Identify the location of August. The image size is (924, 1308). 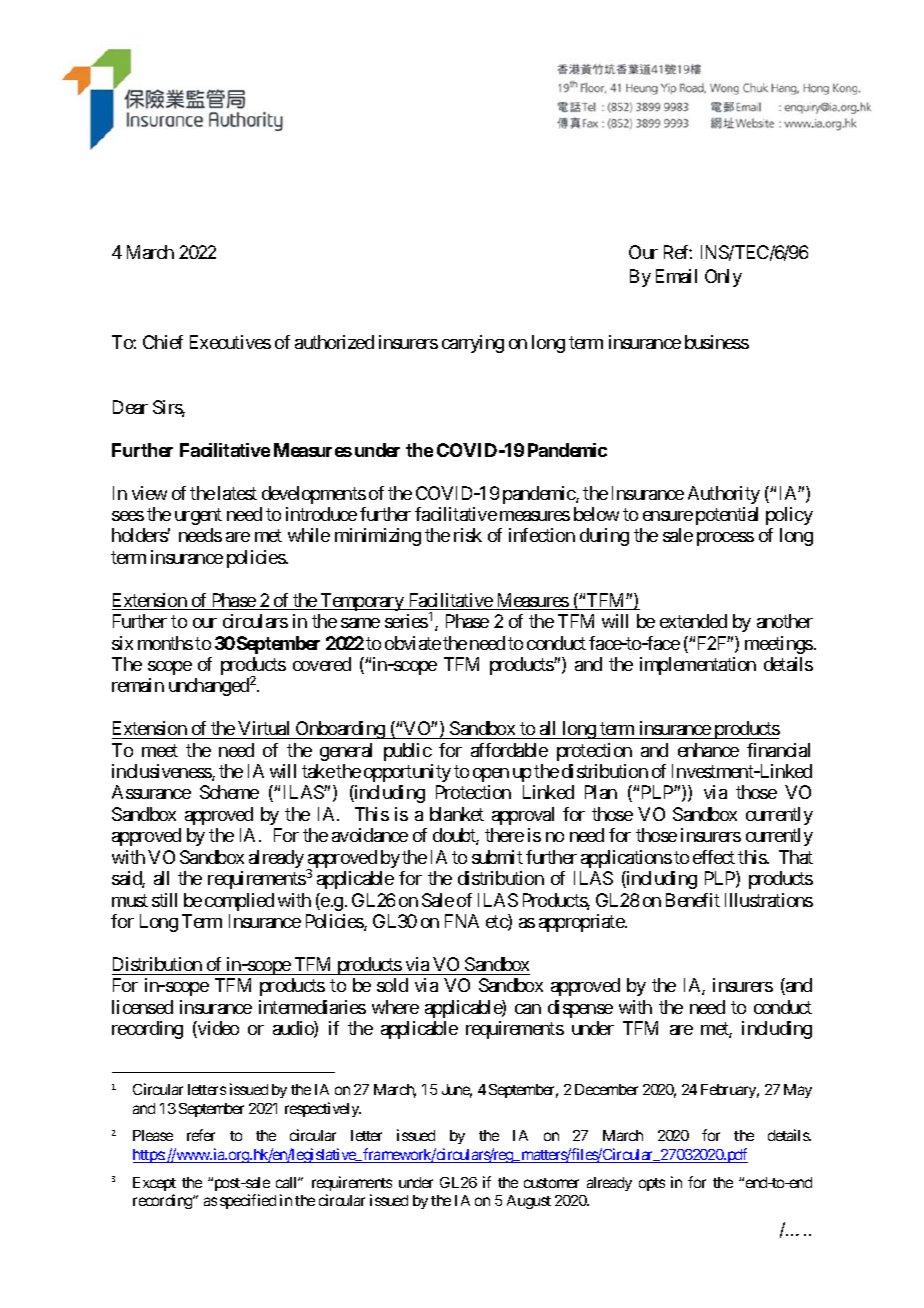
(529, 1202).
